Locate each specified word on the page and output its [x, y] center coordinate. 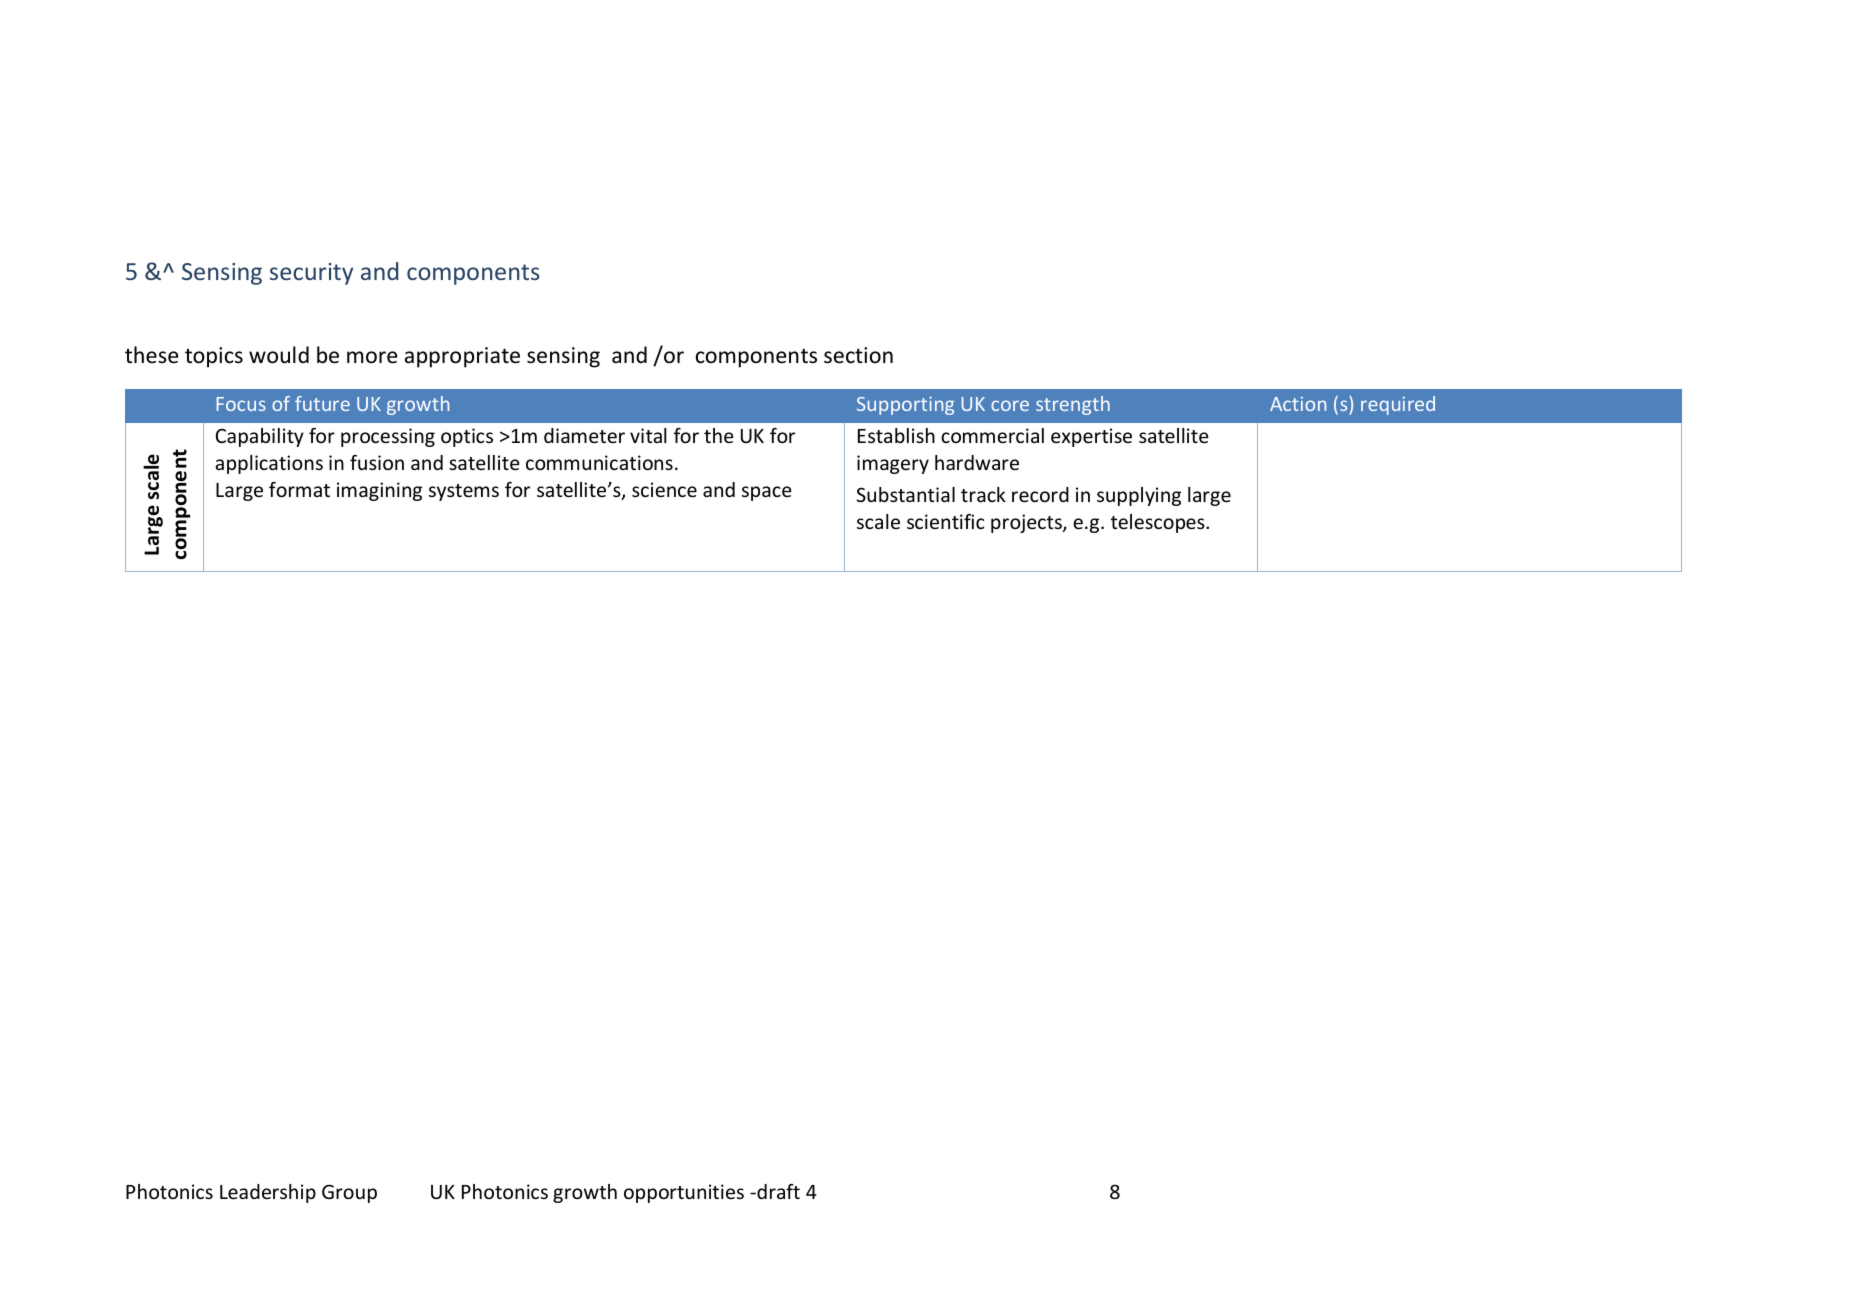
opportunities [684, 1193]
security [311, 274]
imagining [379, 491]
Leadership [268, 1193]
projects [1027, 523]
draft [777, 1191]
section [858, 355]
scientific [945, 521]
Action [1298, 404]
